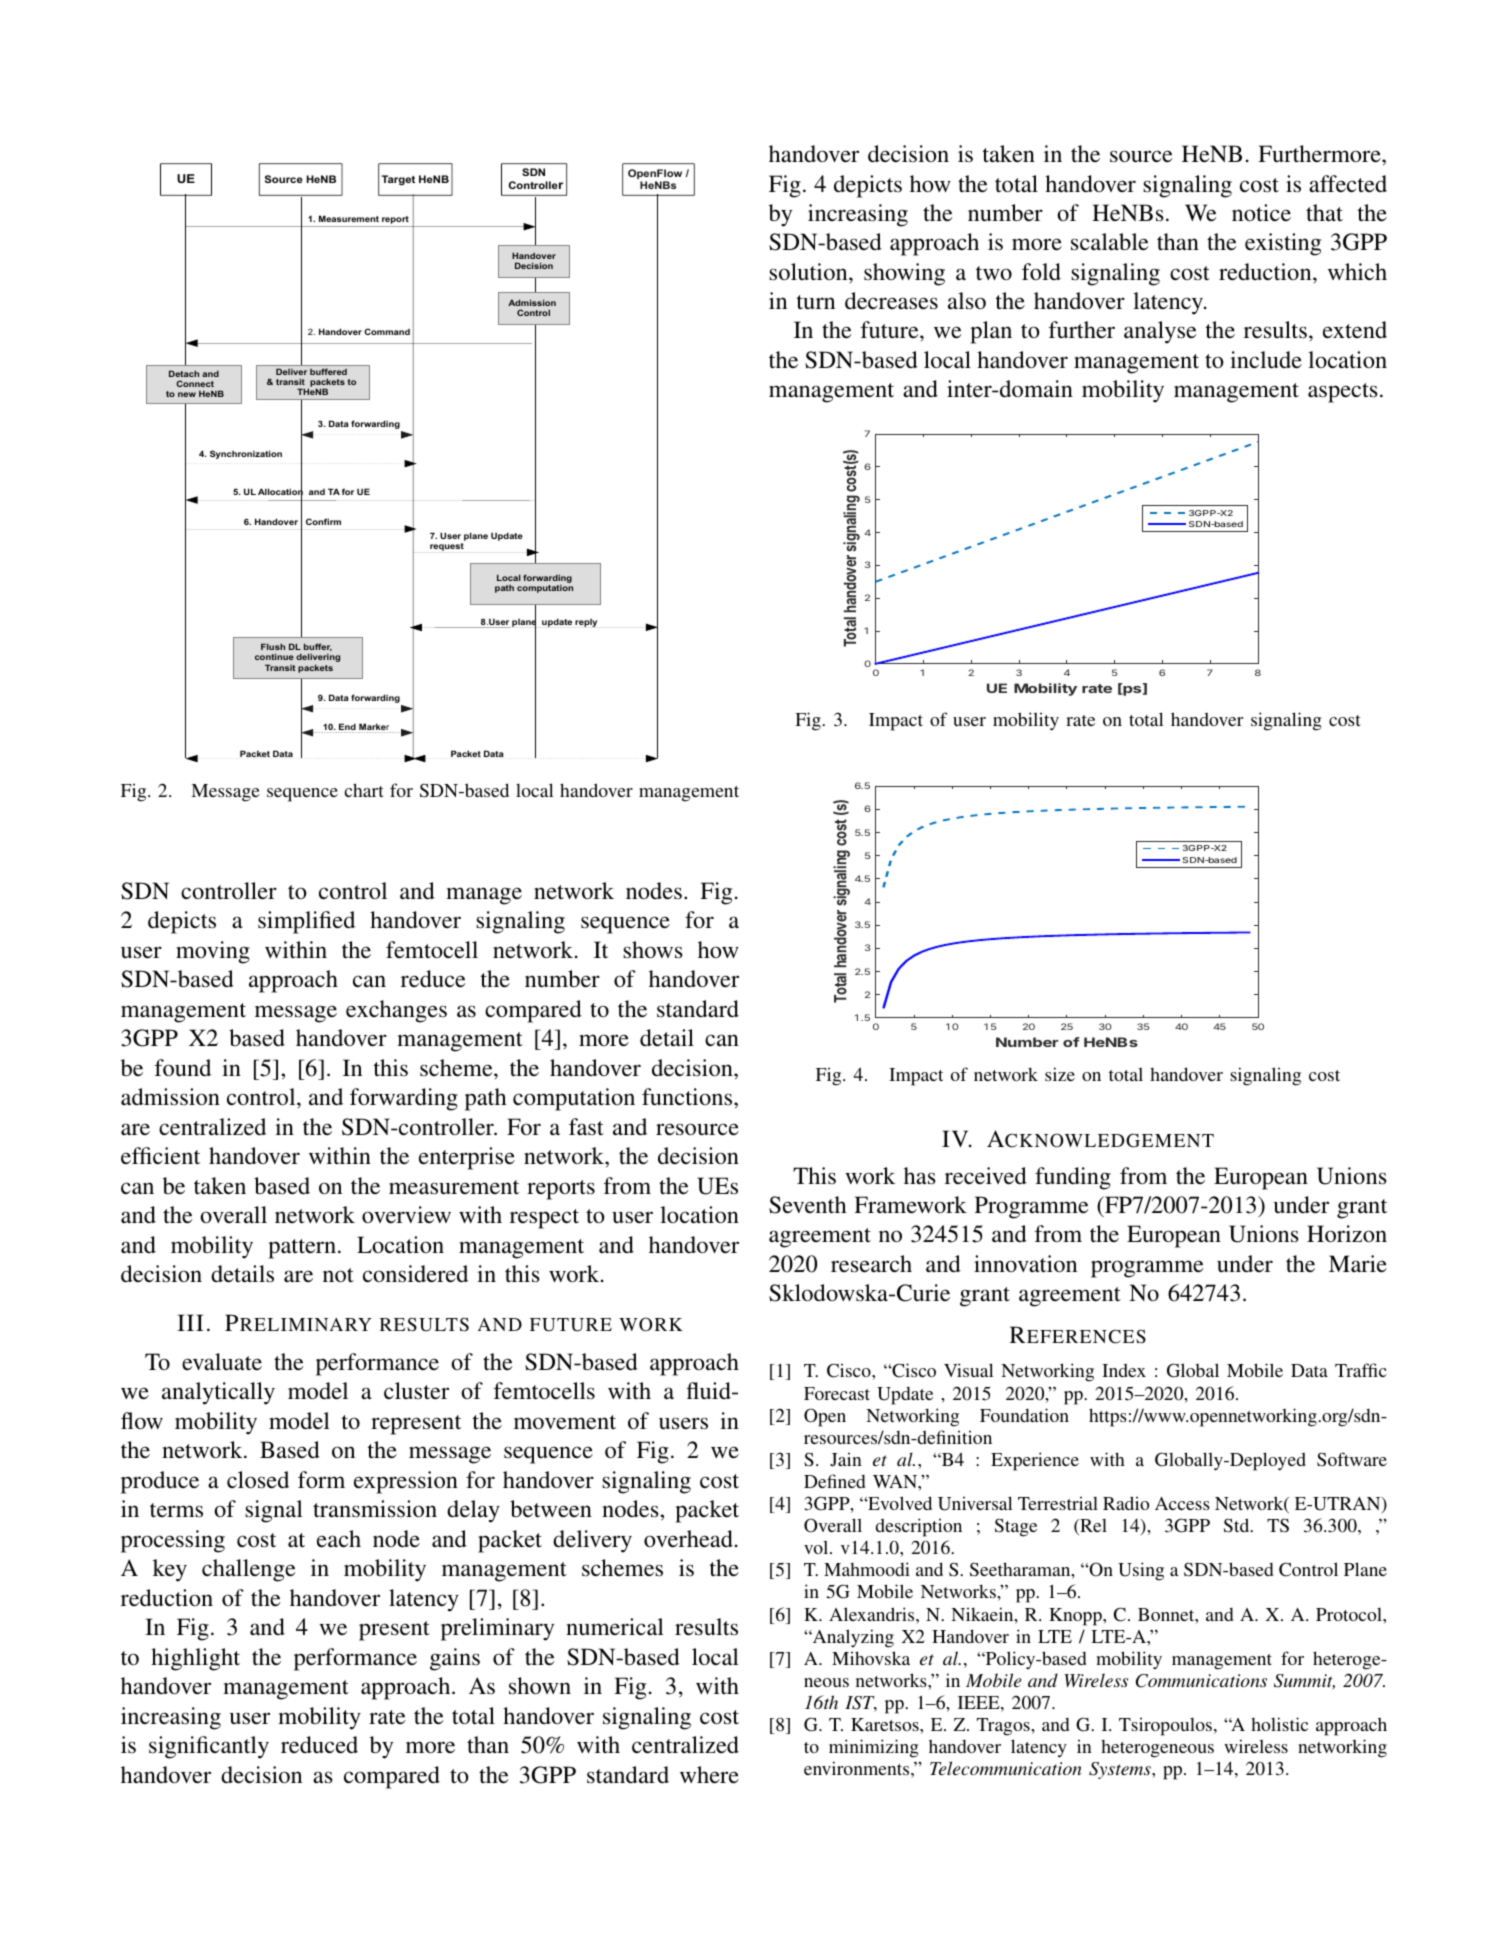  I want to click on solution, so click(809, 272).
